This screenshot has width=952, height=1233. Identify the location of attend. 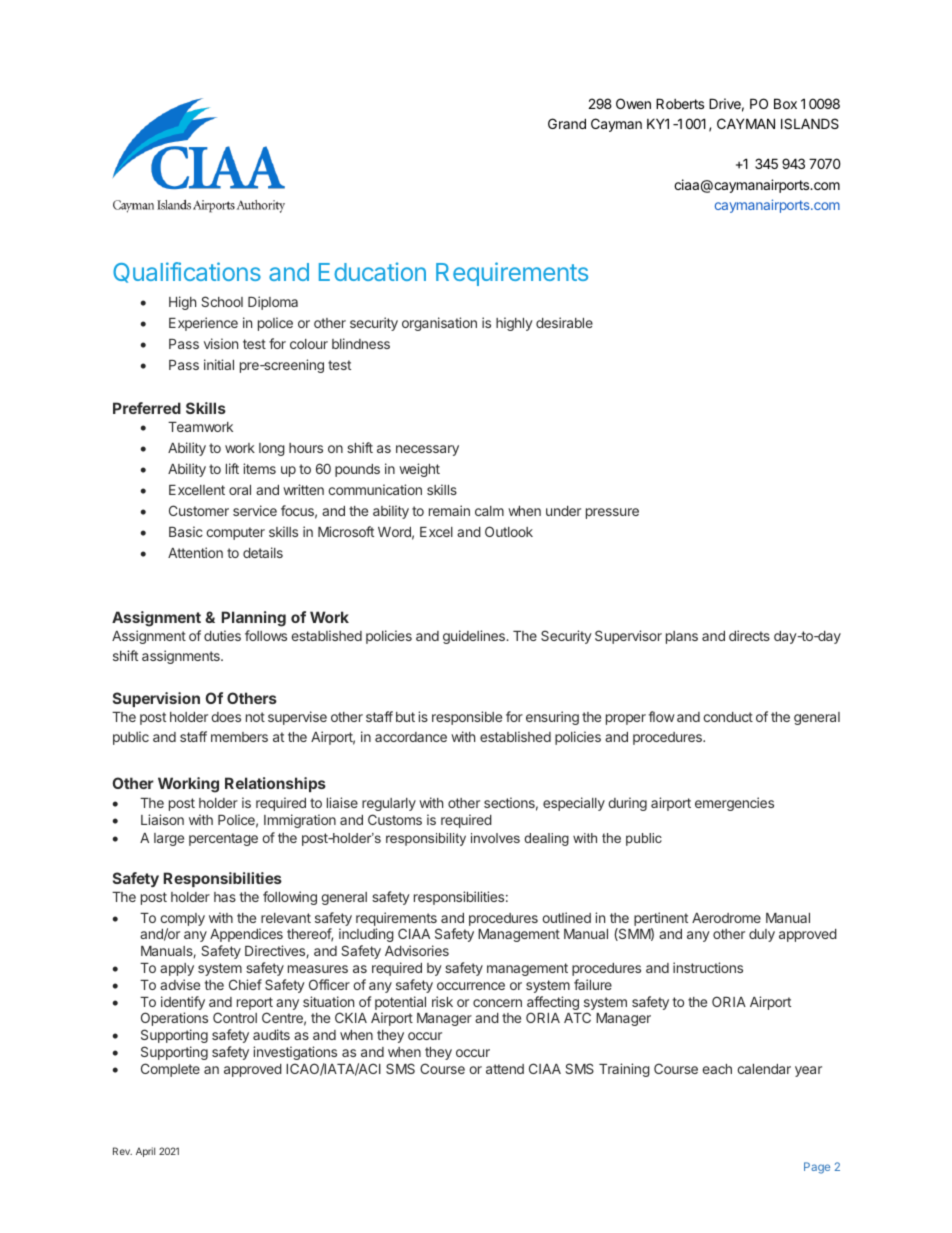
(505, 1069).
